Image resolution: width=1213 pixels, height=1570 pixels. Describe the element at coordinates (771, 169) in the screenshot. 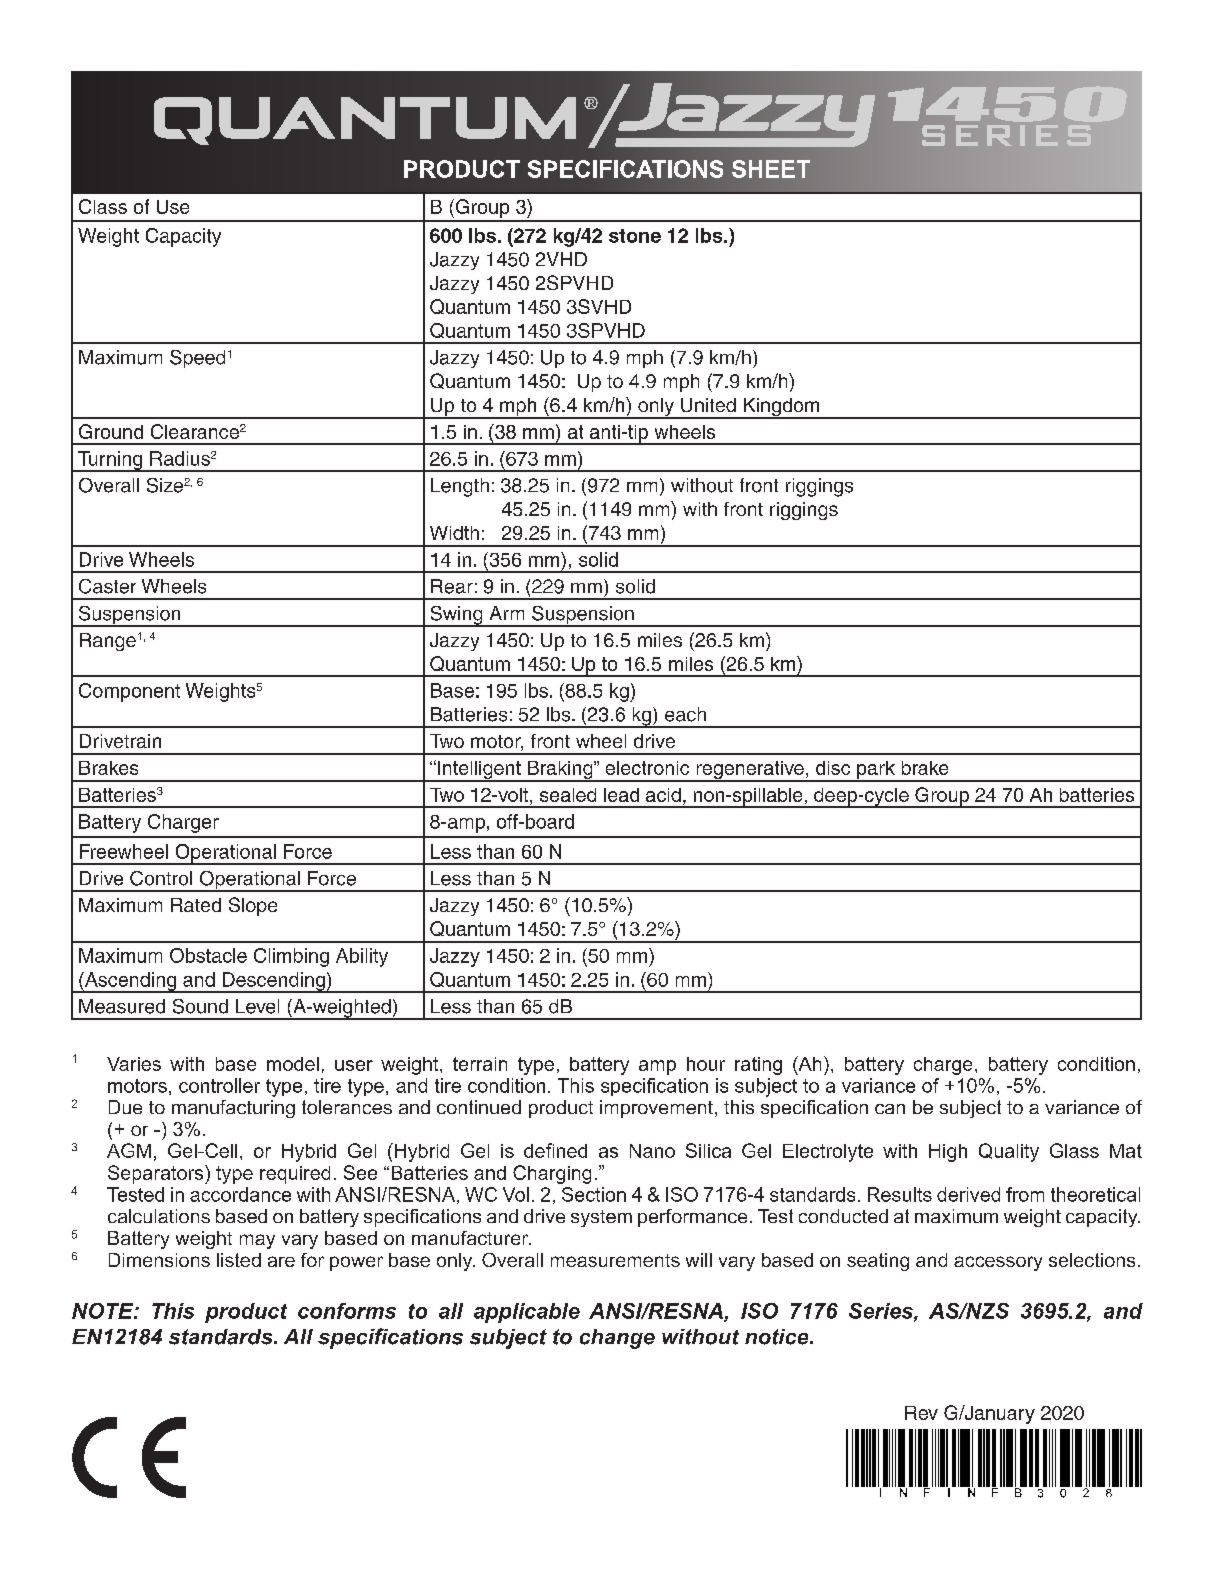

I see `SHEET` at that location.
